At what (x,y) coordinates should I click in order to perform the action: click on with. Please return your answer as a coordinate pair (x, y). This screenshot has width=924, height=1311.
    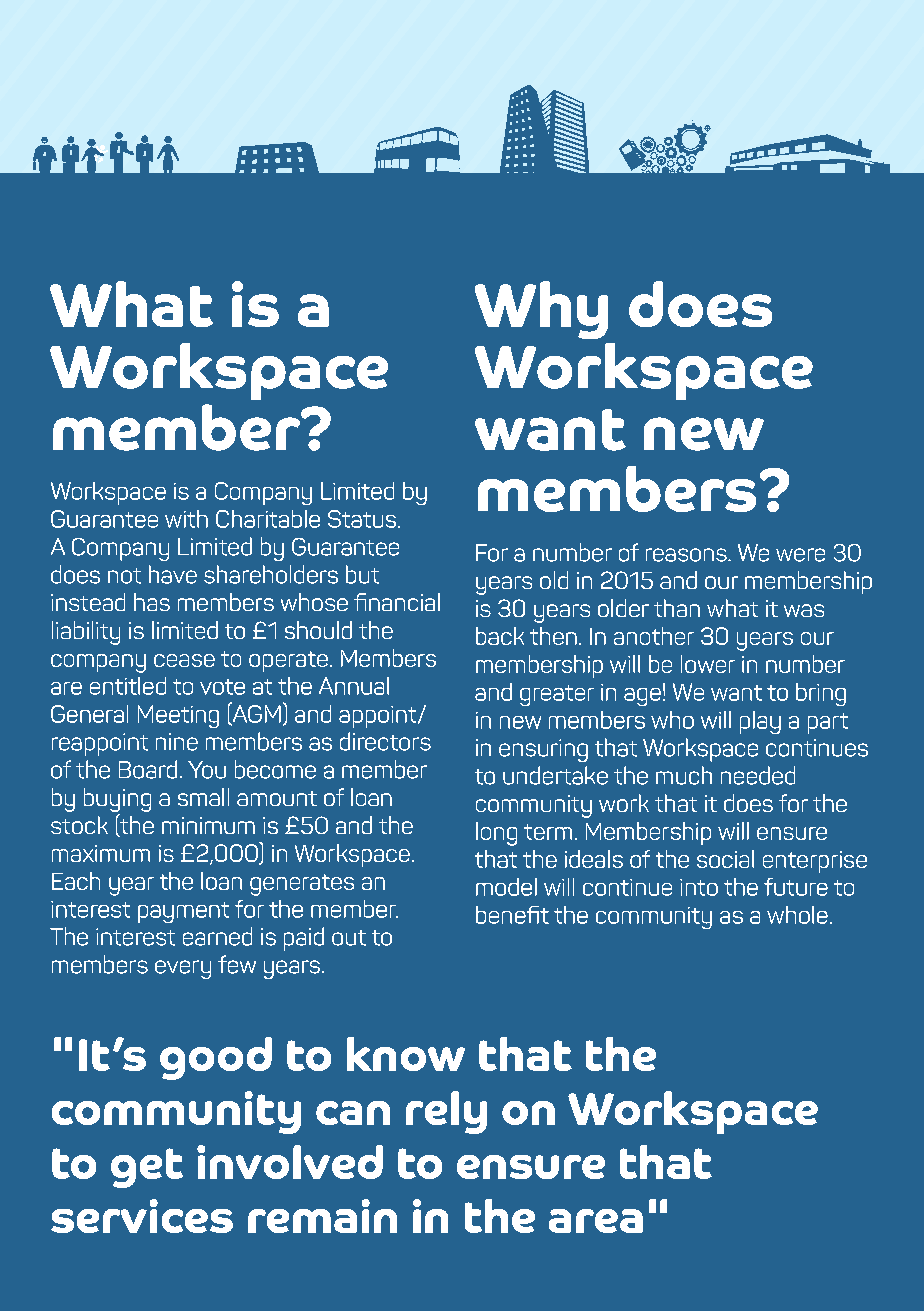
    Looking at the image, I should click on (186, 519).
